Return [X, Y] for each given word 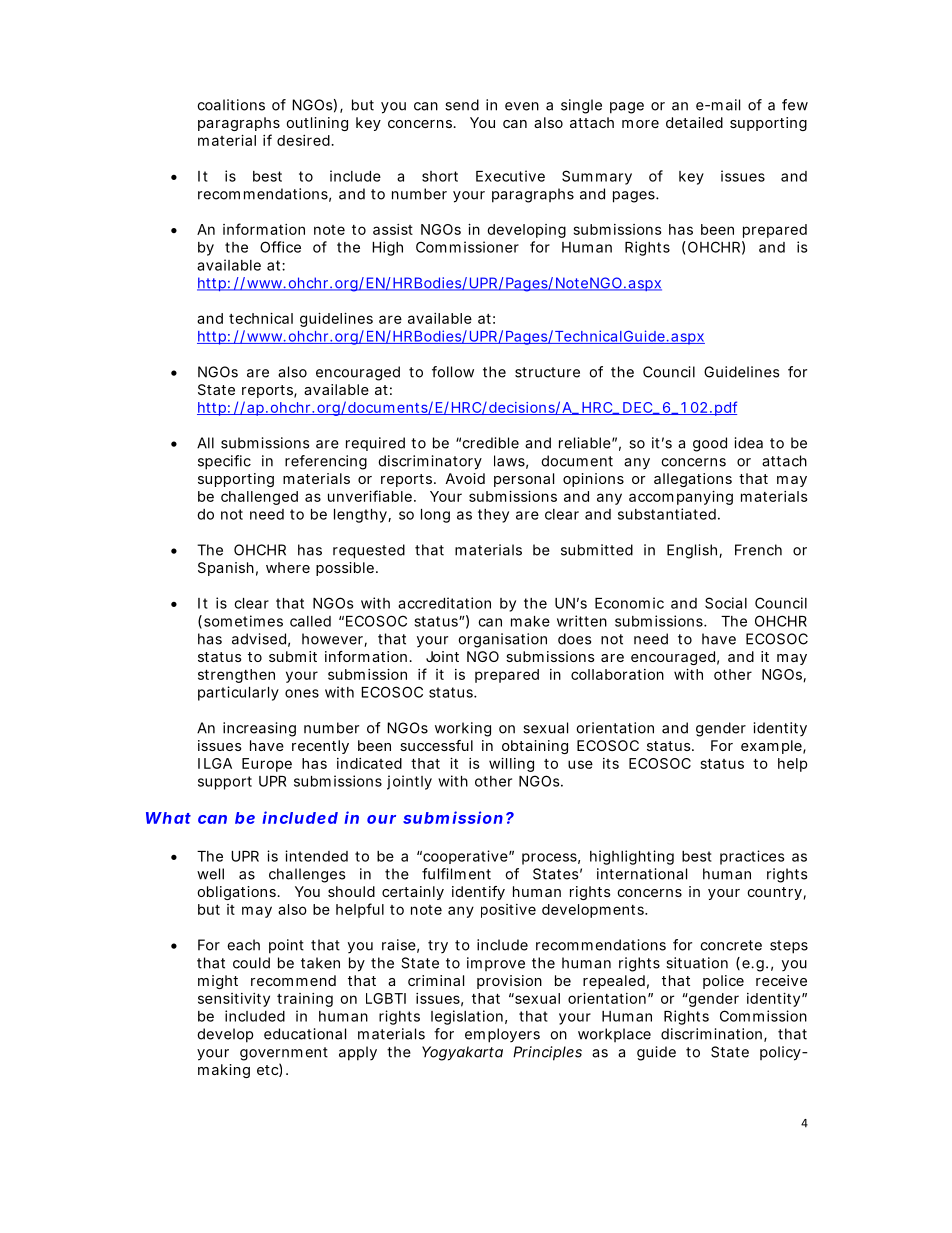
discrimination [711, 1034]
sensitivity [234, 1000]
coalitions [231, 105]
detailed [694, 122]
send [462, 105]
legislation [467, 1017]
